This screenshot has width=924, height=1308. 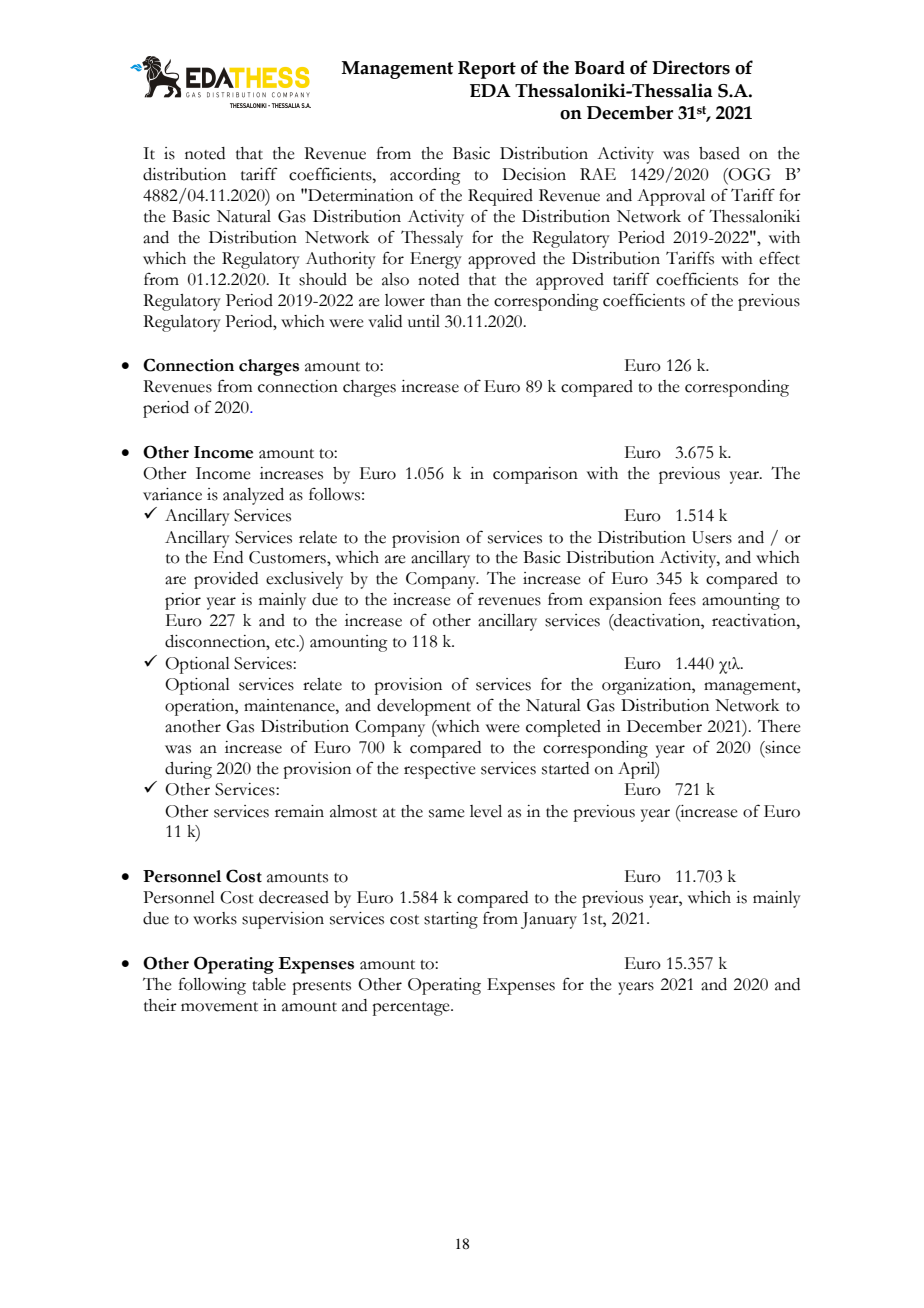 I want to click on development, so click(x=424, y=707).
